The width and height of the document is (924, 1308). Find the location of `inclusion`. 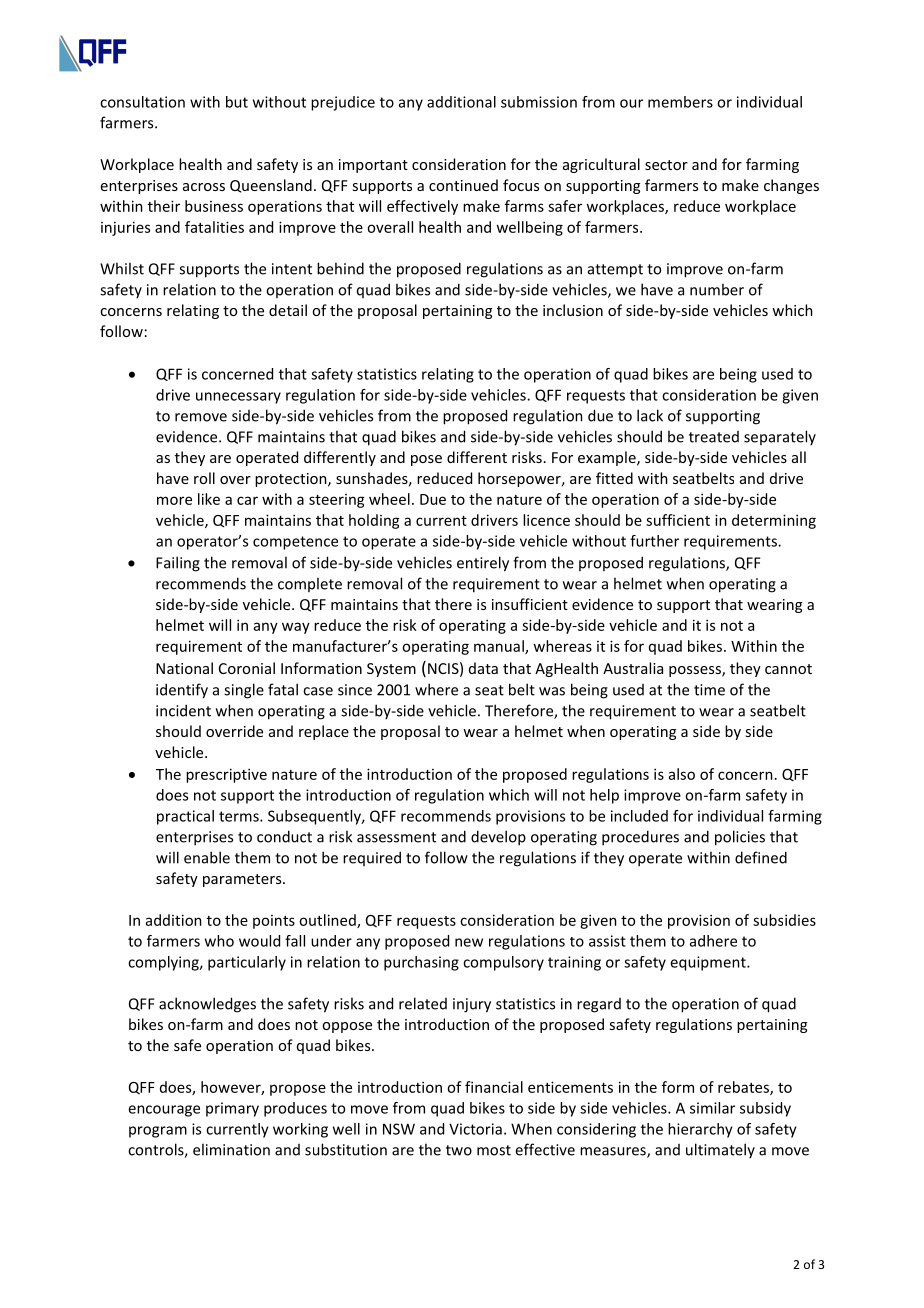

inclusion is located at coordinates (573, 310).
